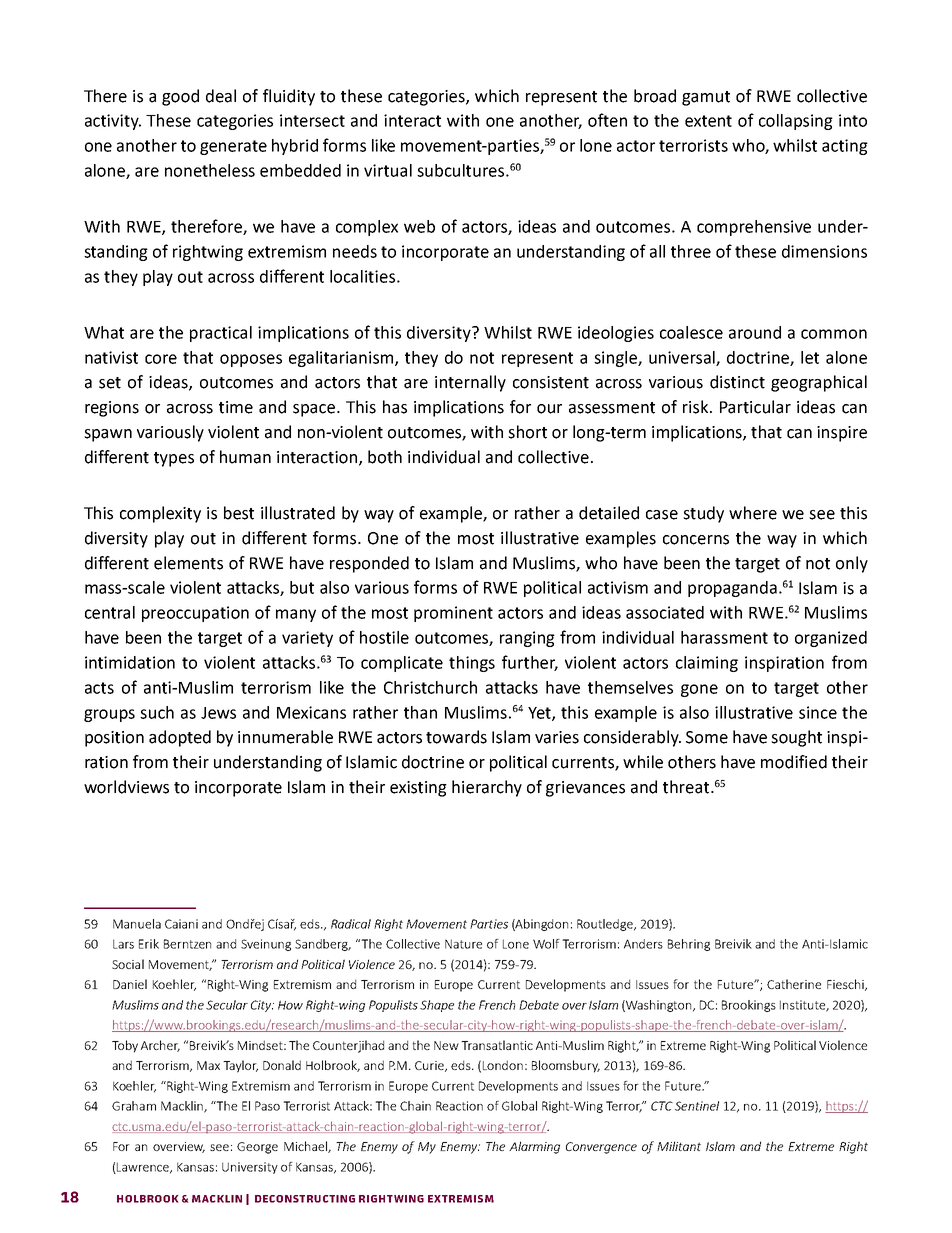 This document has width=952, height=1233. What do you see at coordinates (388, 170) in the document?
I see `virtual` at bounding box center [388, 170].
